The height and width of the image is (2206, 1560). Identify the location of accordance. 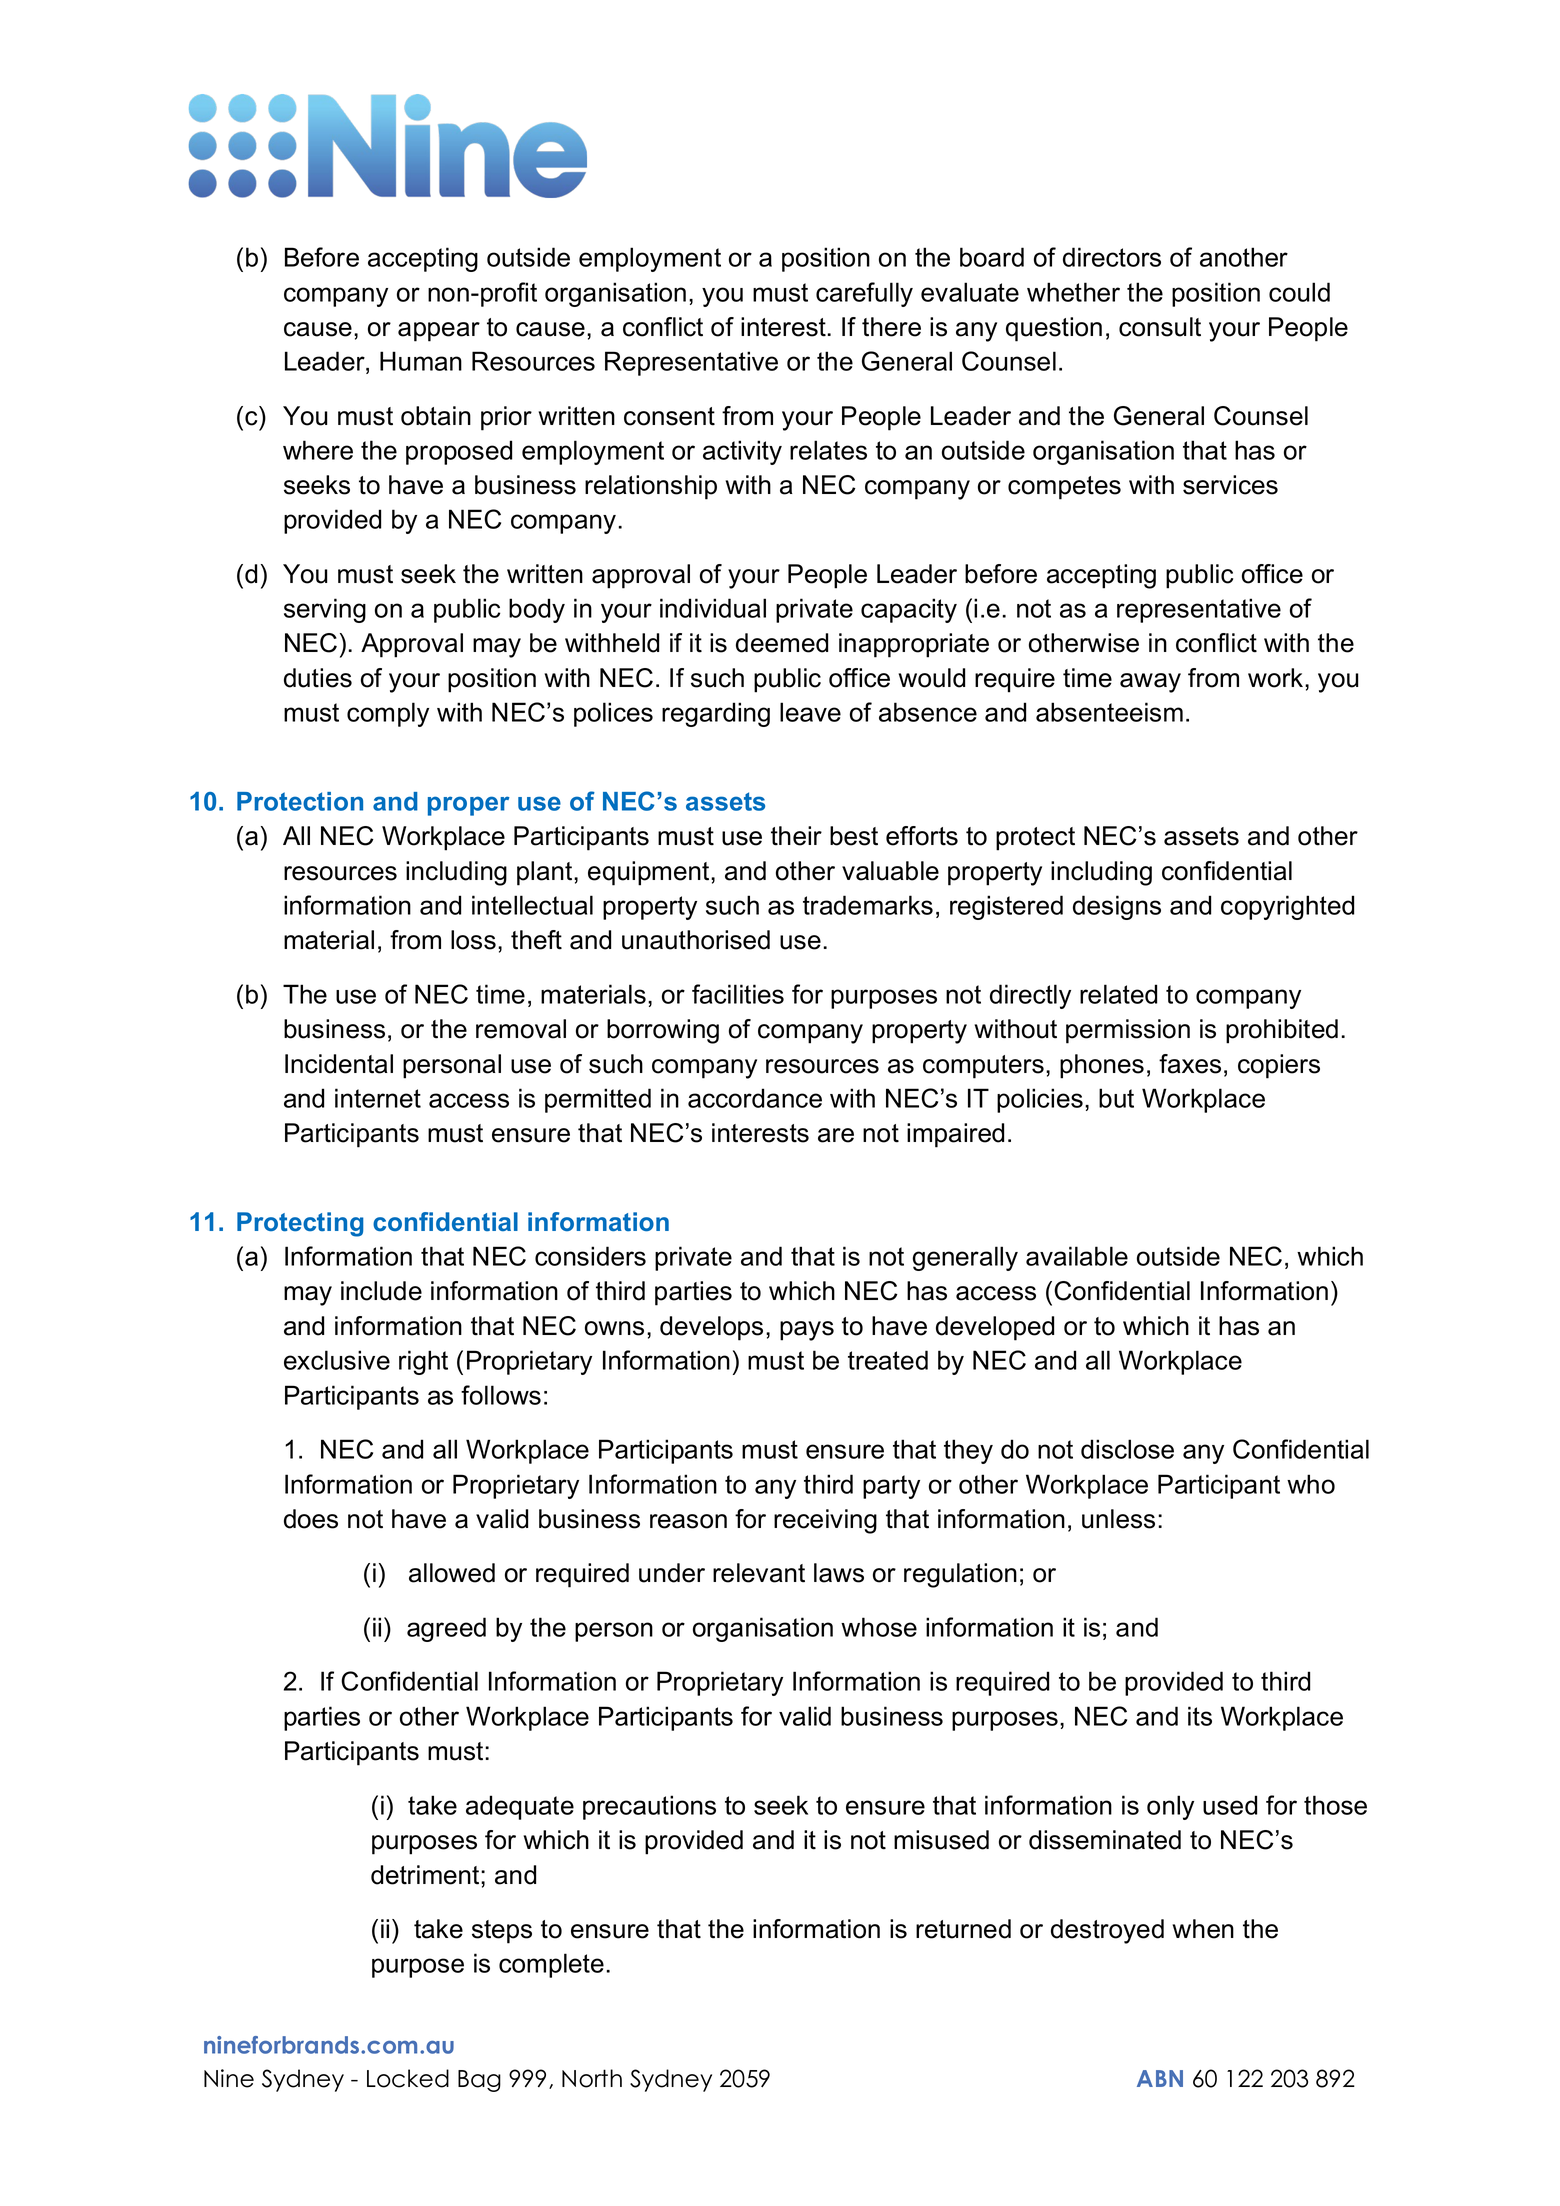
(755, 1098).
